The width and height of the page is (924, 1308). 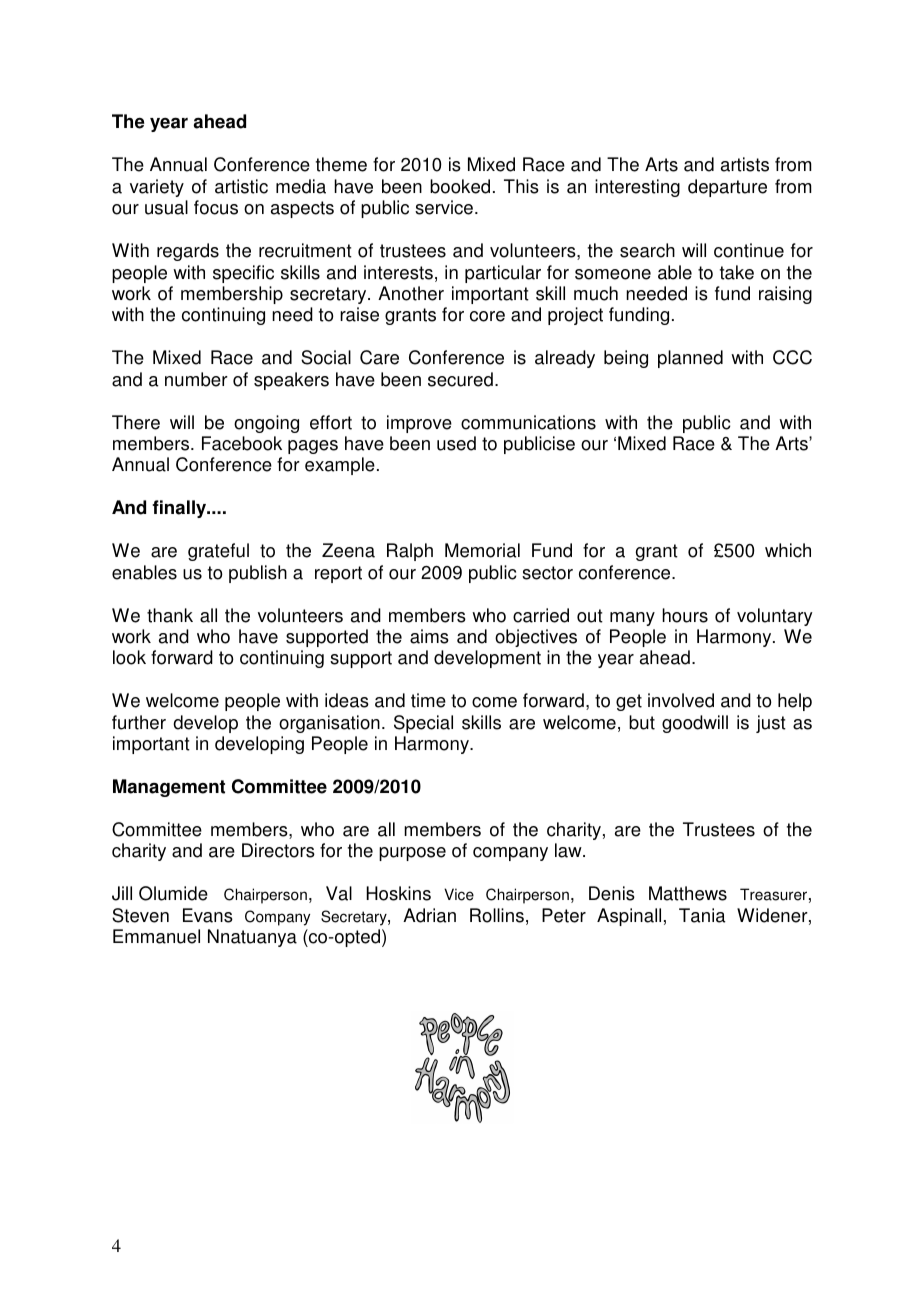 I want to click on booked, so click(x=460, y=186).
